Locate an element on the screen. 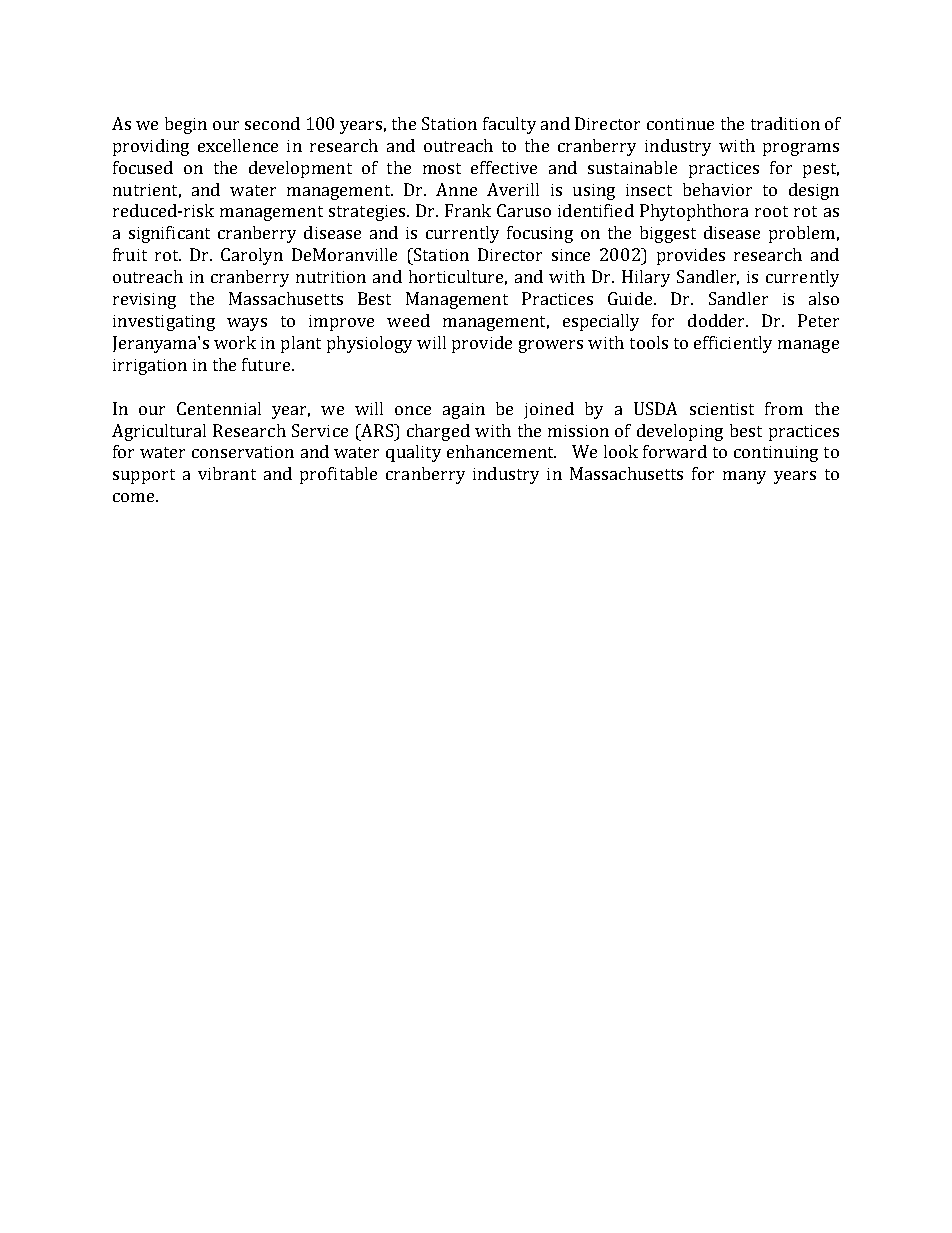  ways is located at coordinates (247, 324).
